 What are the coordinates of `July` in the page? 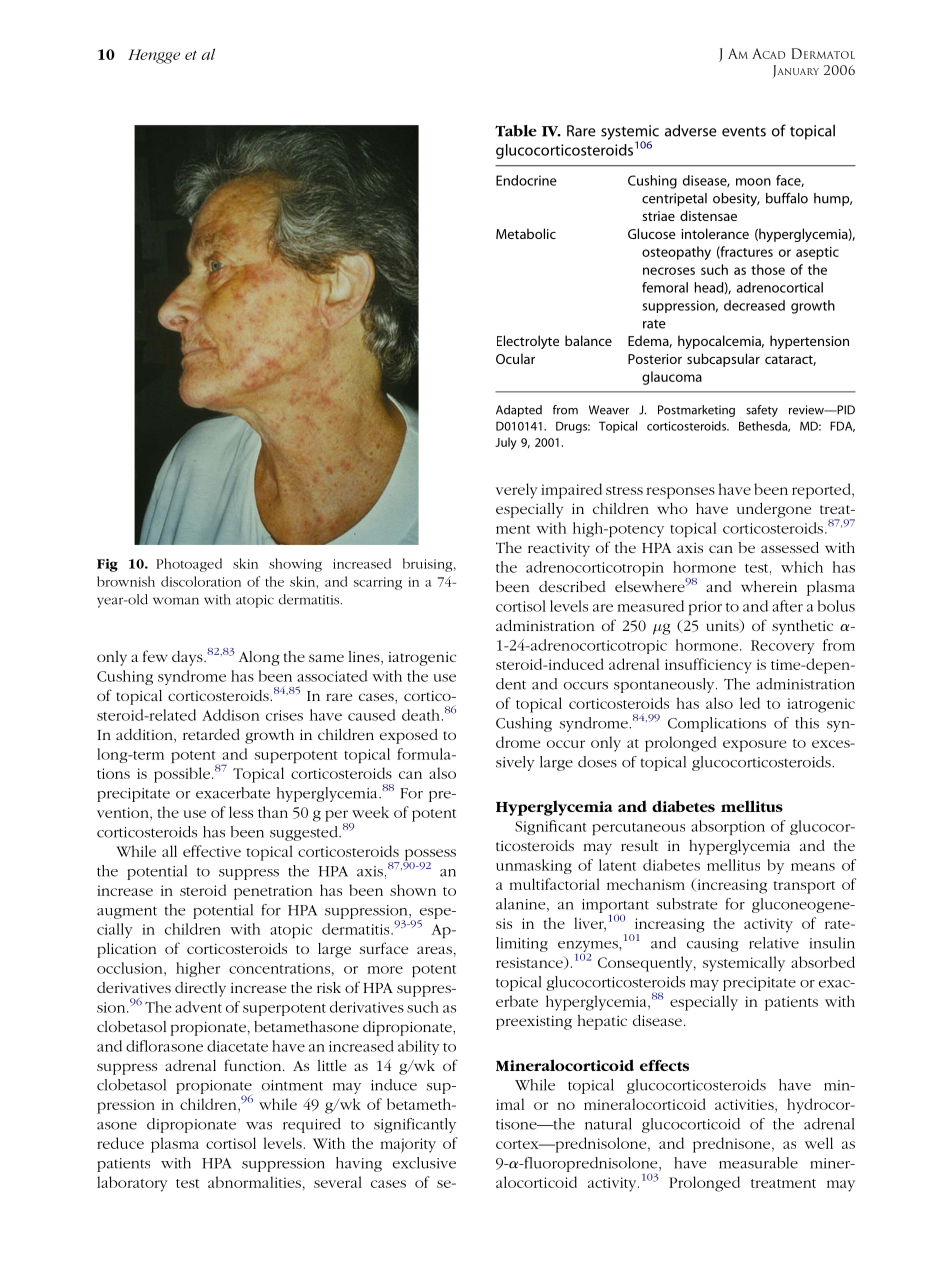 It's located at (506, 443).
